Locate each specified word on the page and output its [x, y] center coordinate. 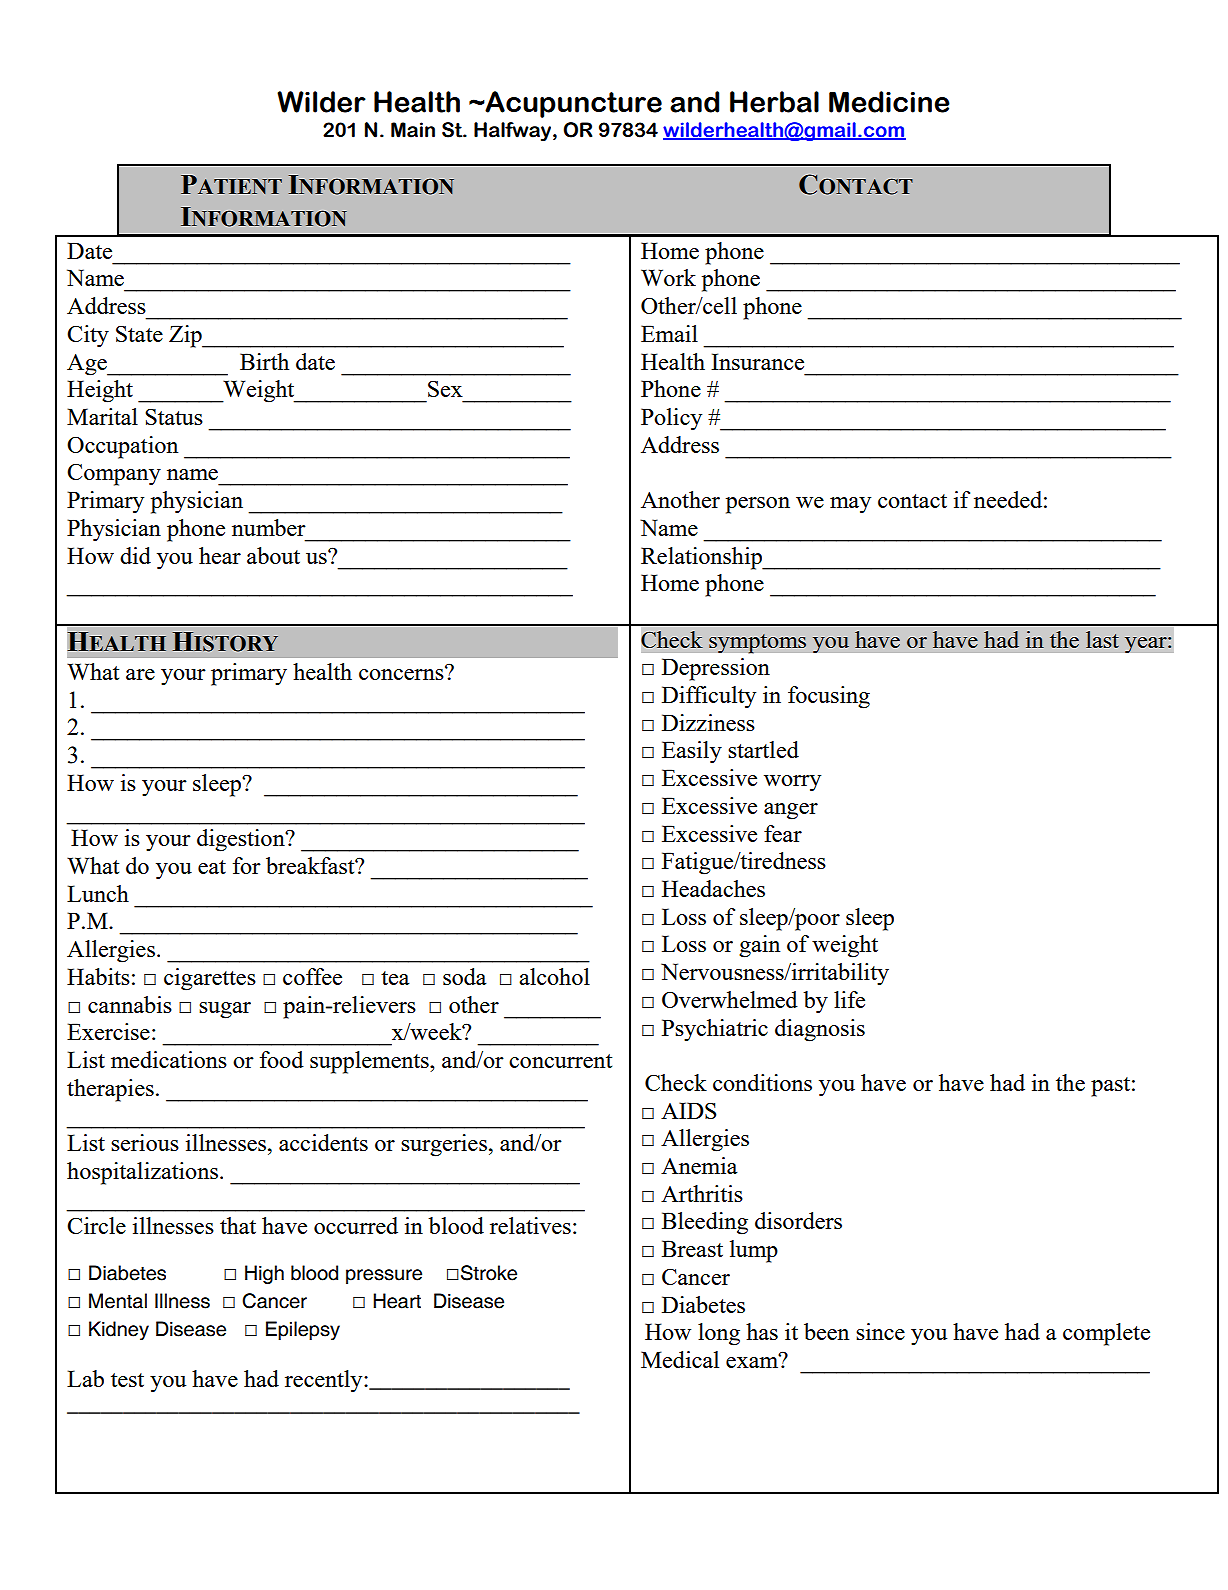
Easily [692, 752]
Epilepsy [303, 1330]
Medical [680, 1359]
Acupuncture [572, 104]
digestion [242, 840]
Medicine [889, 102]
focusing [829, 697]
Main [413, 130]
